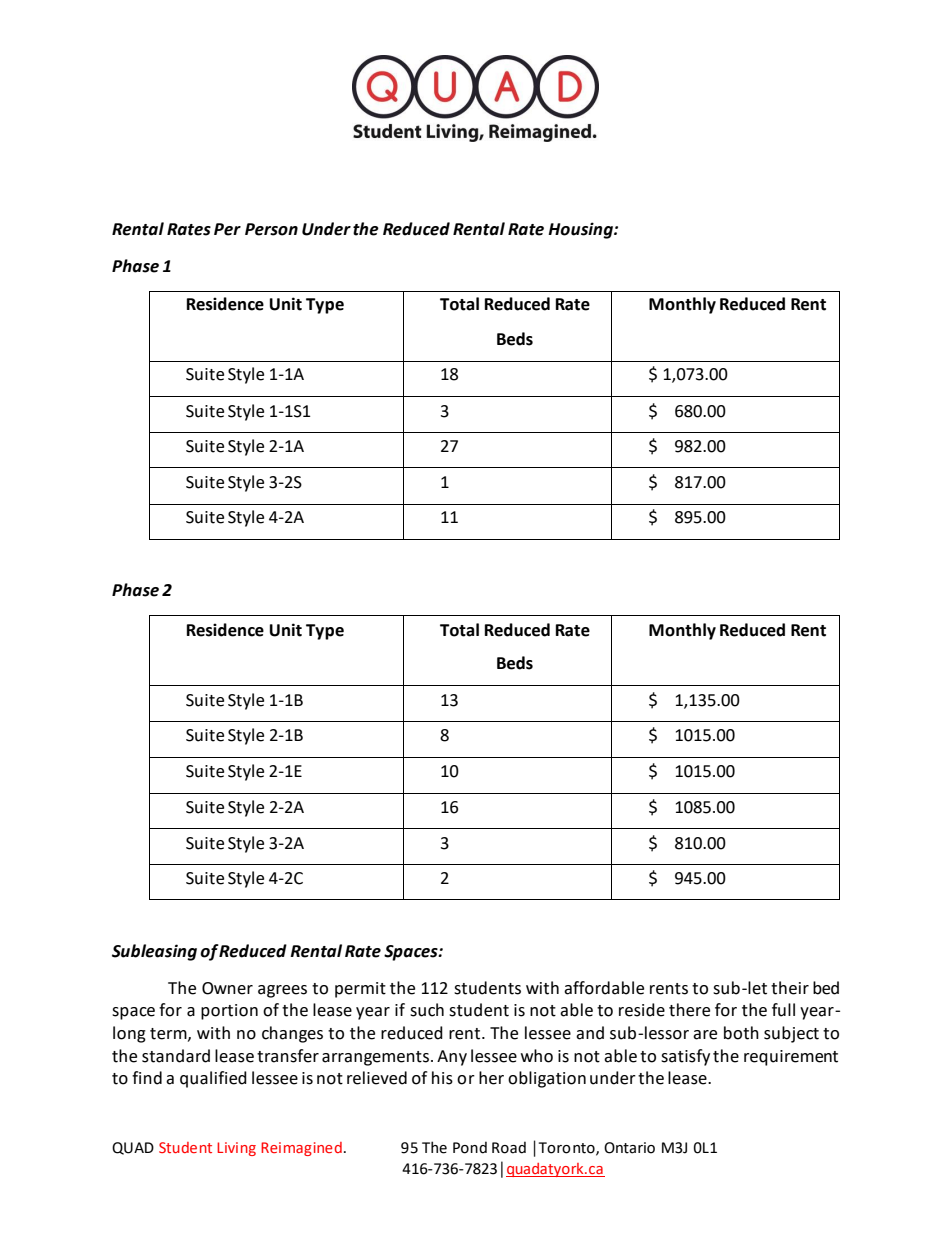 The height and width of the document is (1233, 952). I want to click on Pond, so click(470, 1147).
